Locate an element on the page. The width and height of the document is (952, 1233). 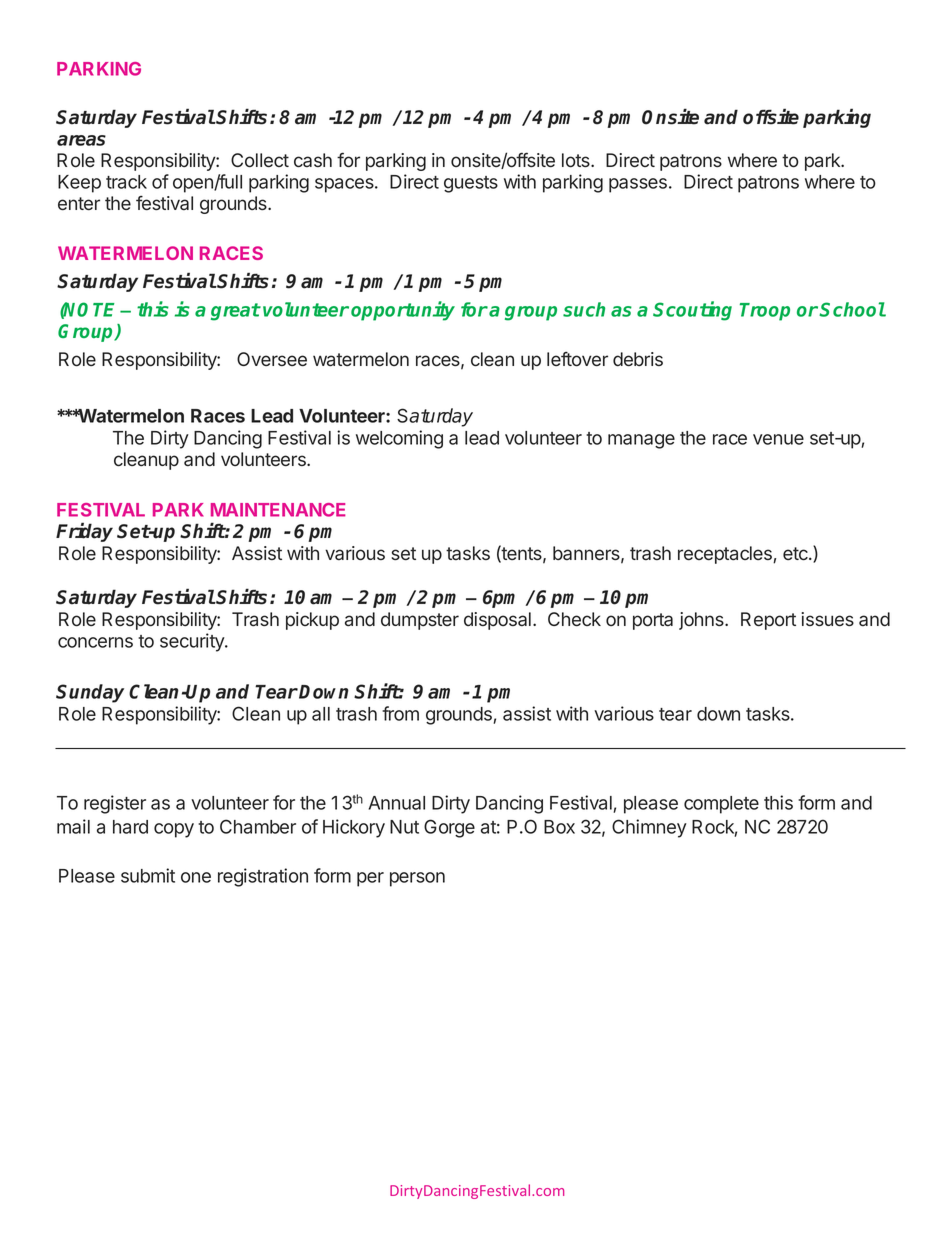
guests is located at coordinates (471, 184).
